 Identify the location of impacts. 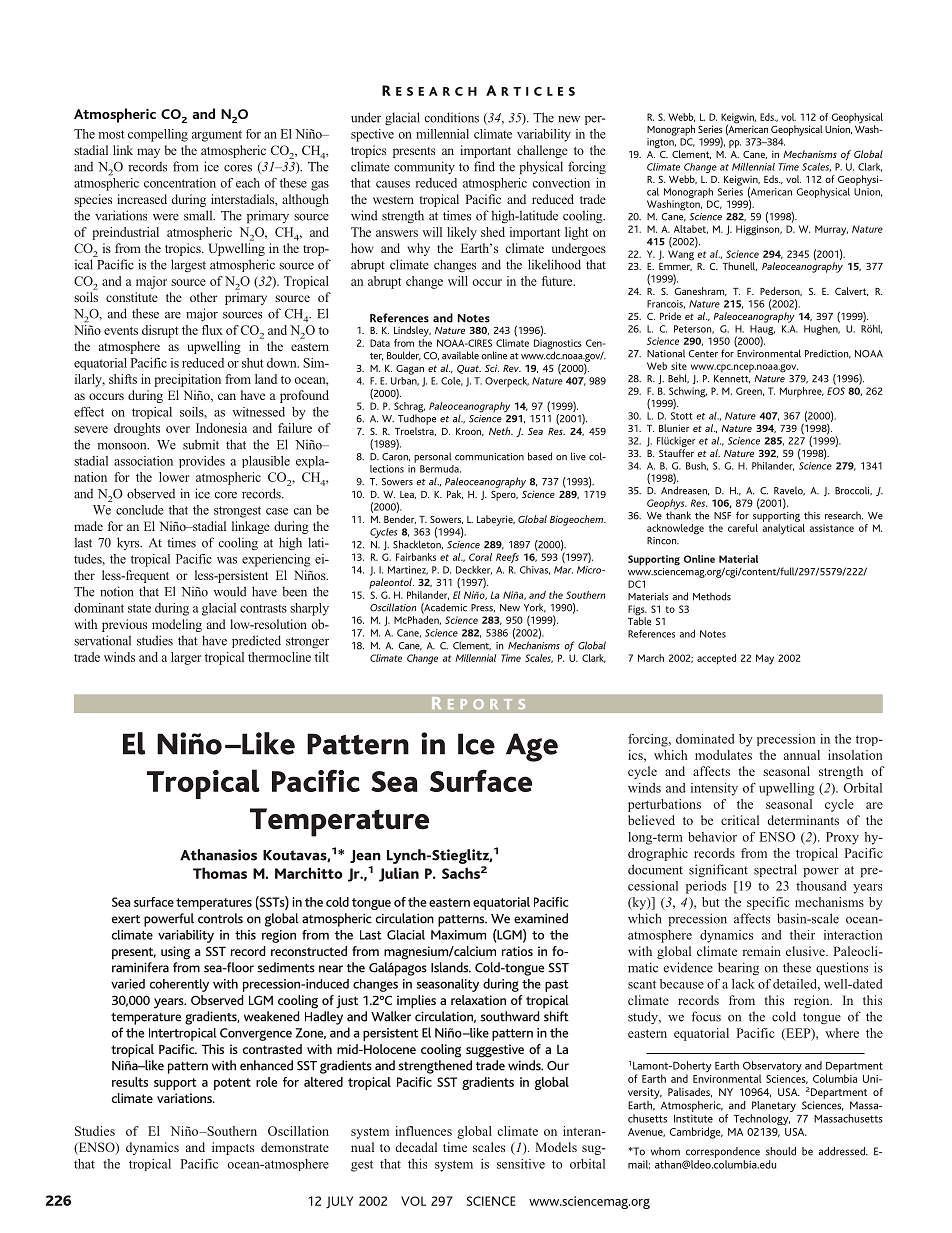
(233, 1148).
